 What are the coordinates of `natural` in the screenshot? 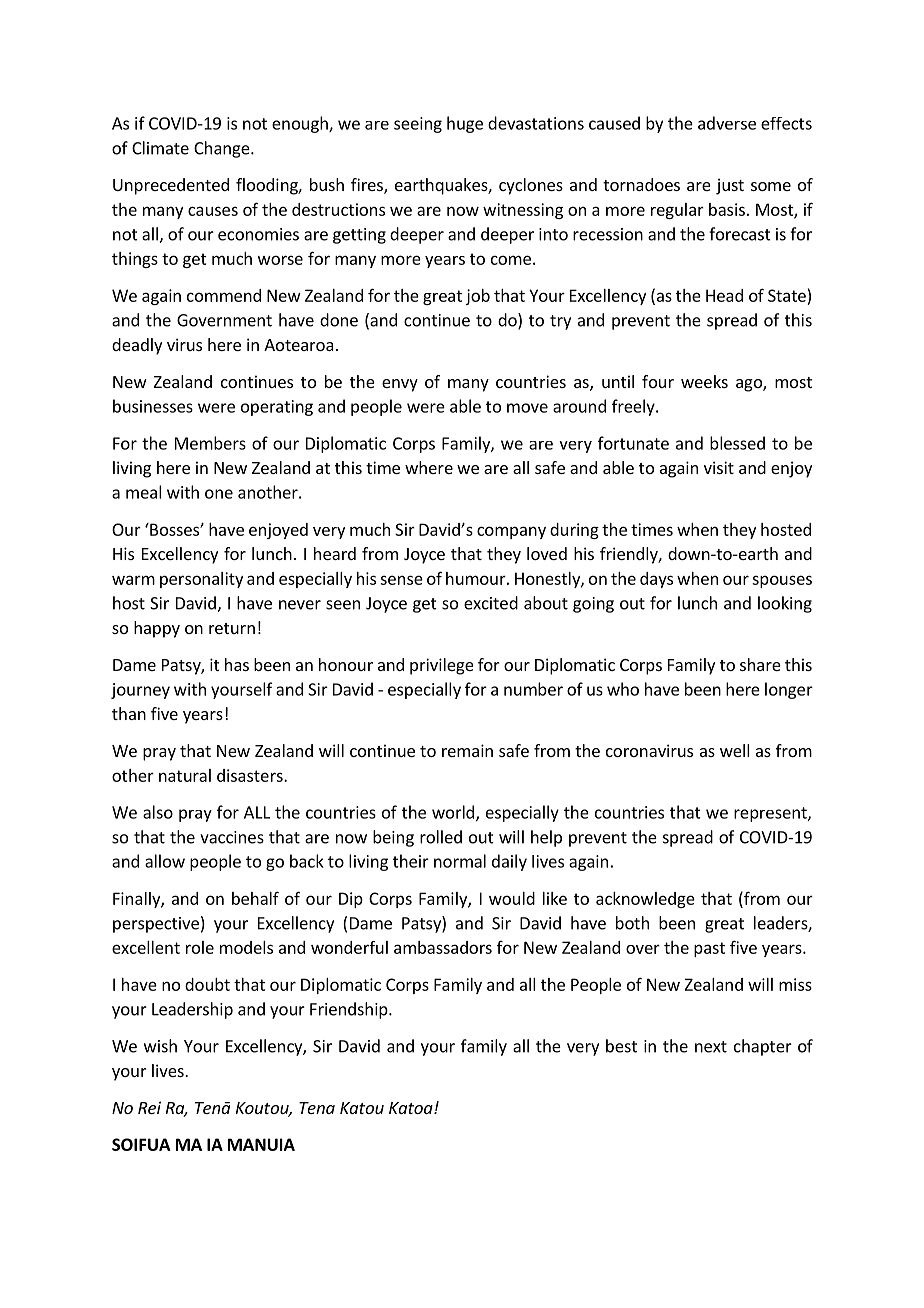 It's located at (185, 775).
